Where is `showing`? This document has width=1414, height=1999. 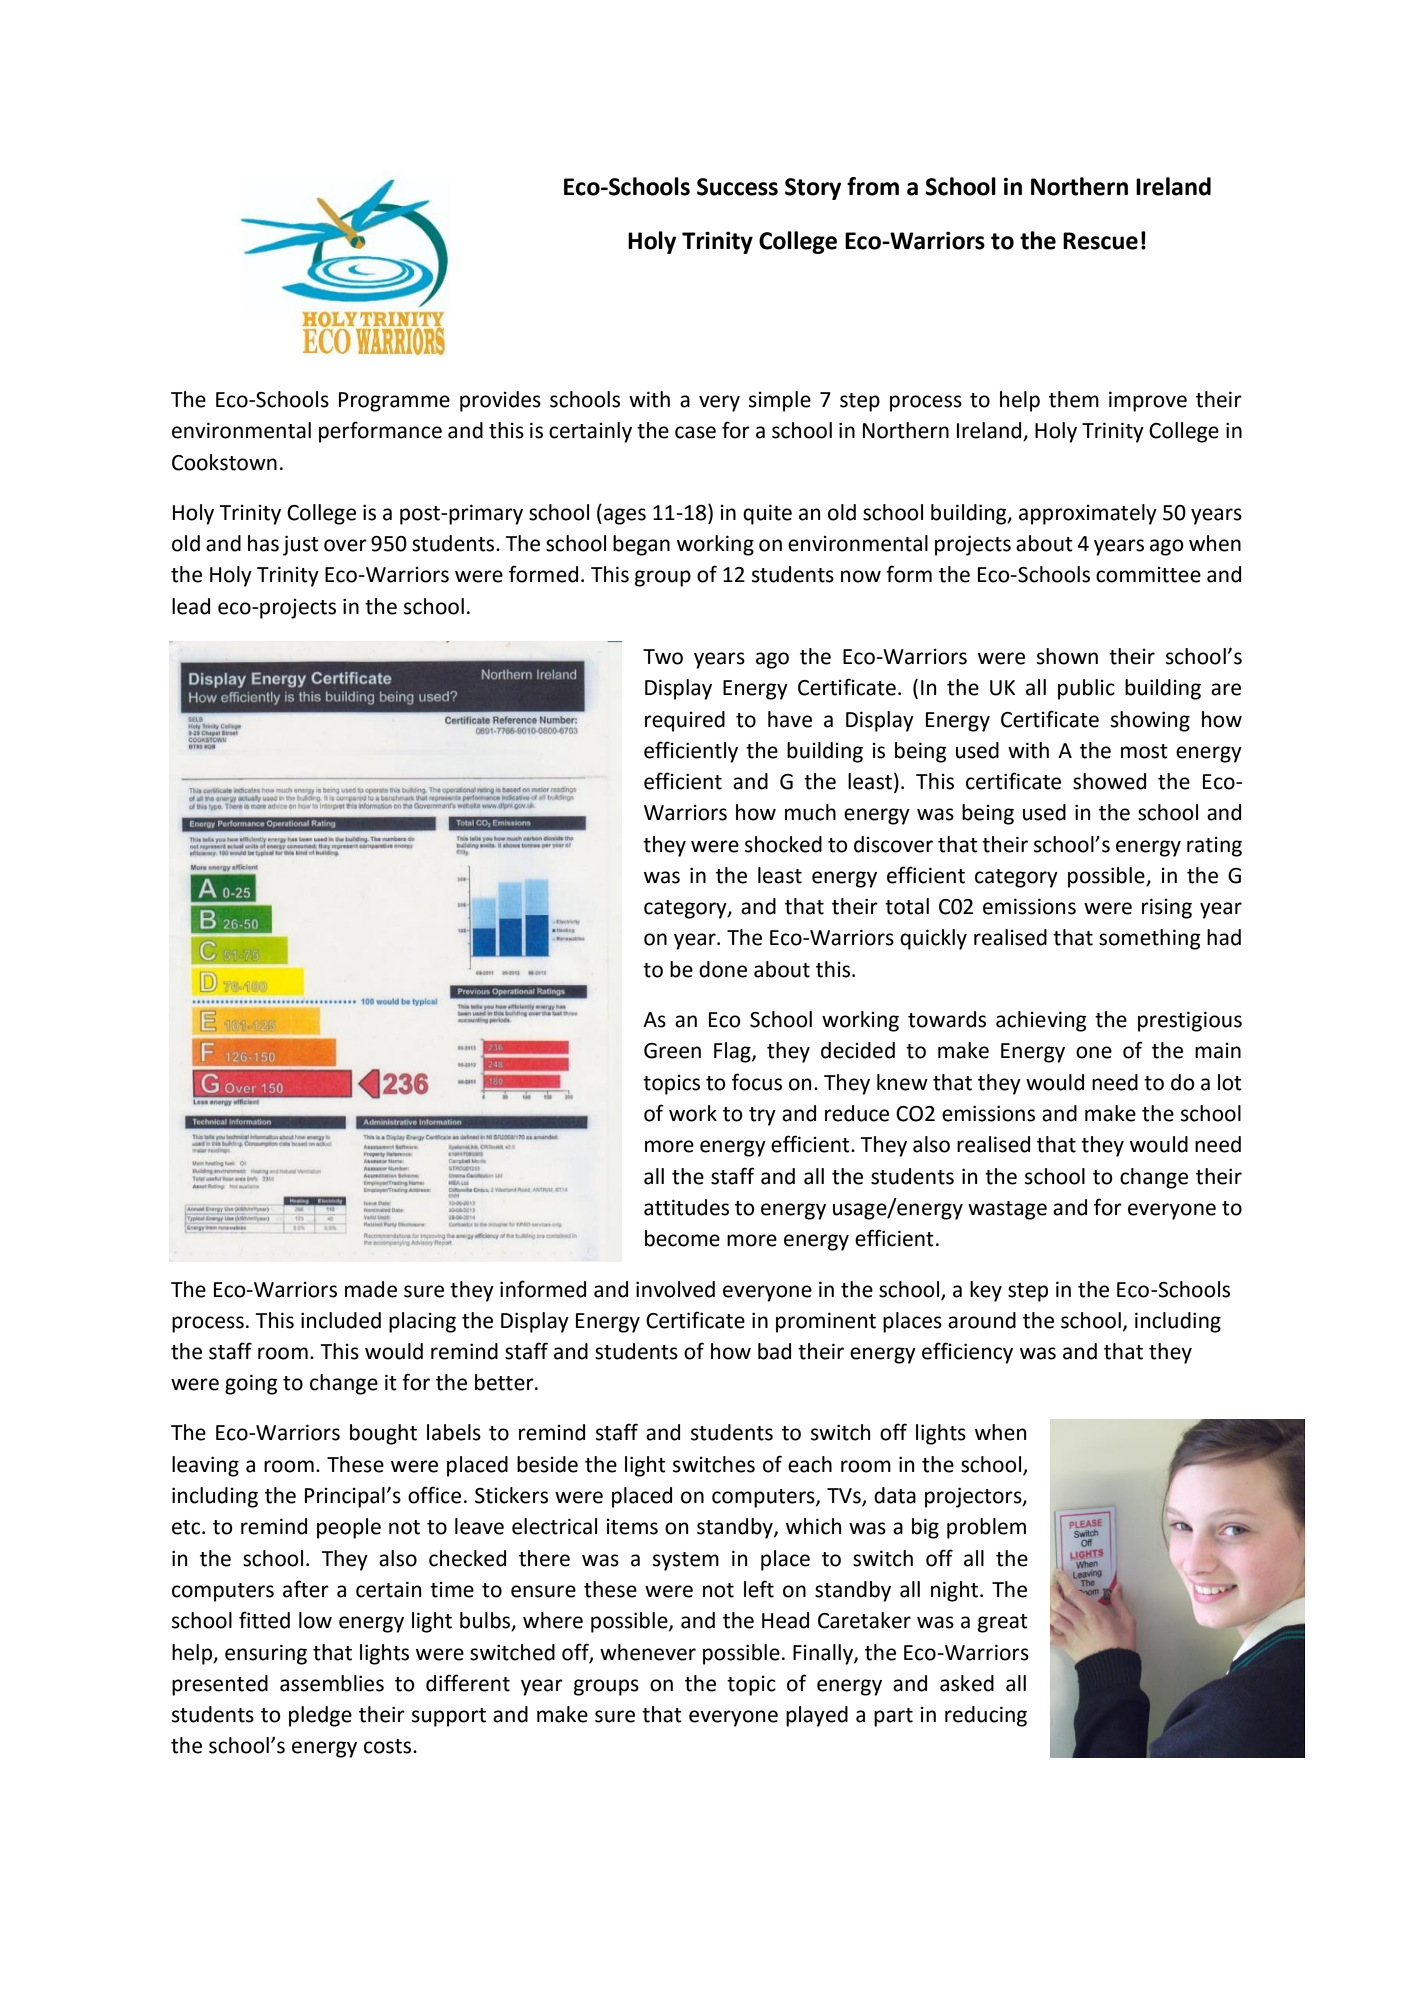
showing is located at coordinates (1150, 721).
